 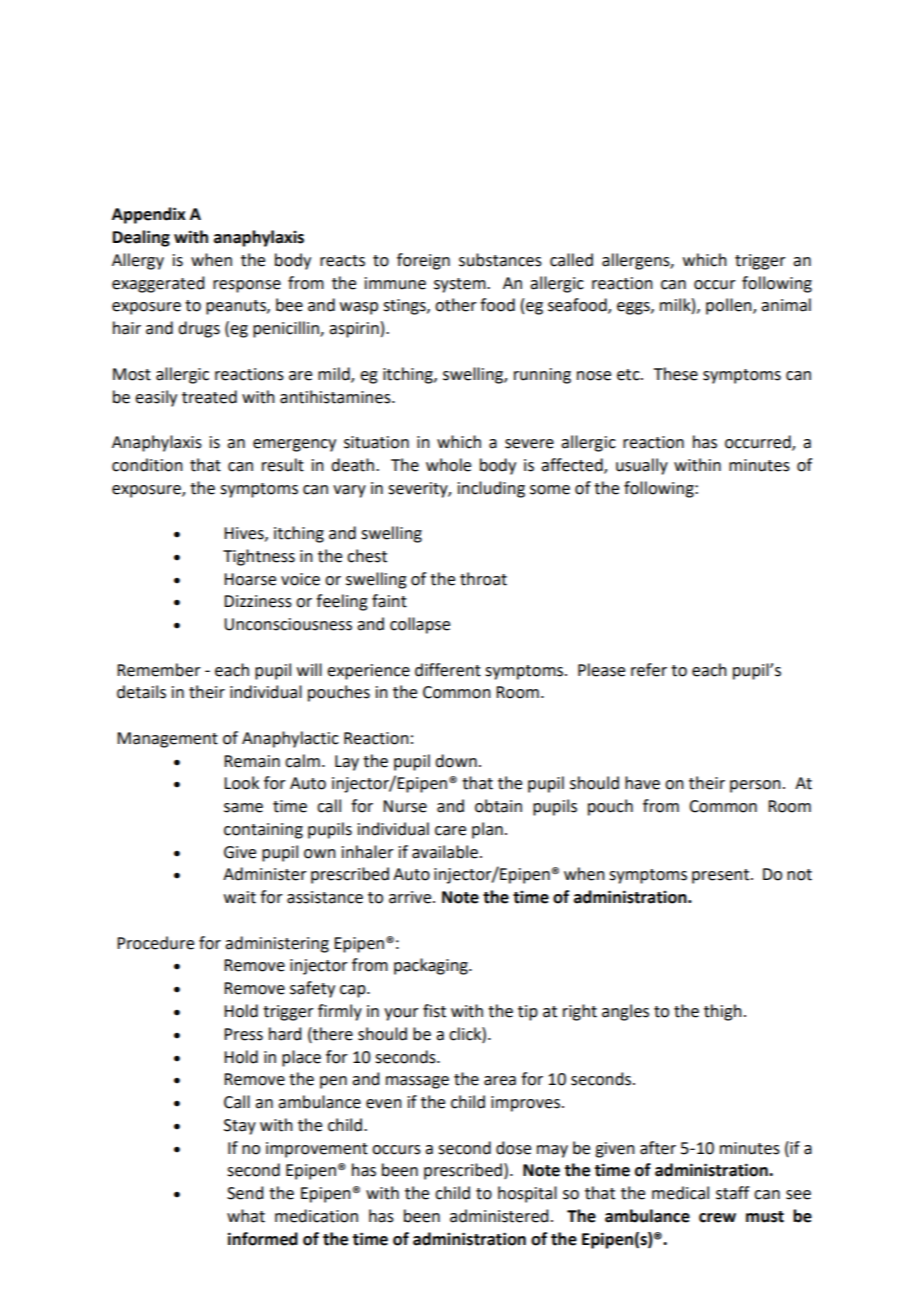 I want to click on response, so click(x=247, y=286).
